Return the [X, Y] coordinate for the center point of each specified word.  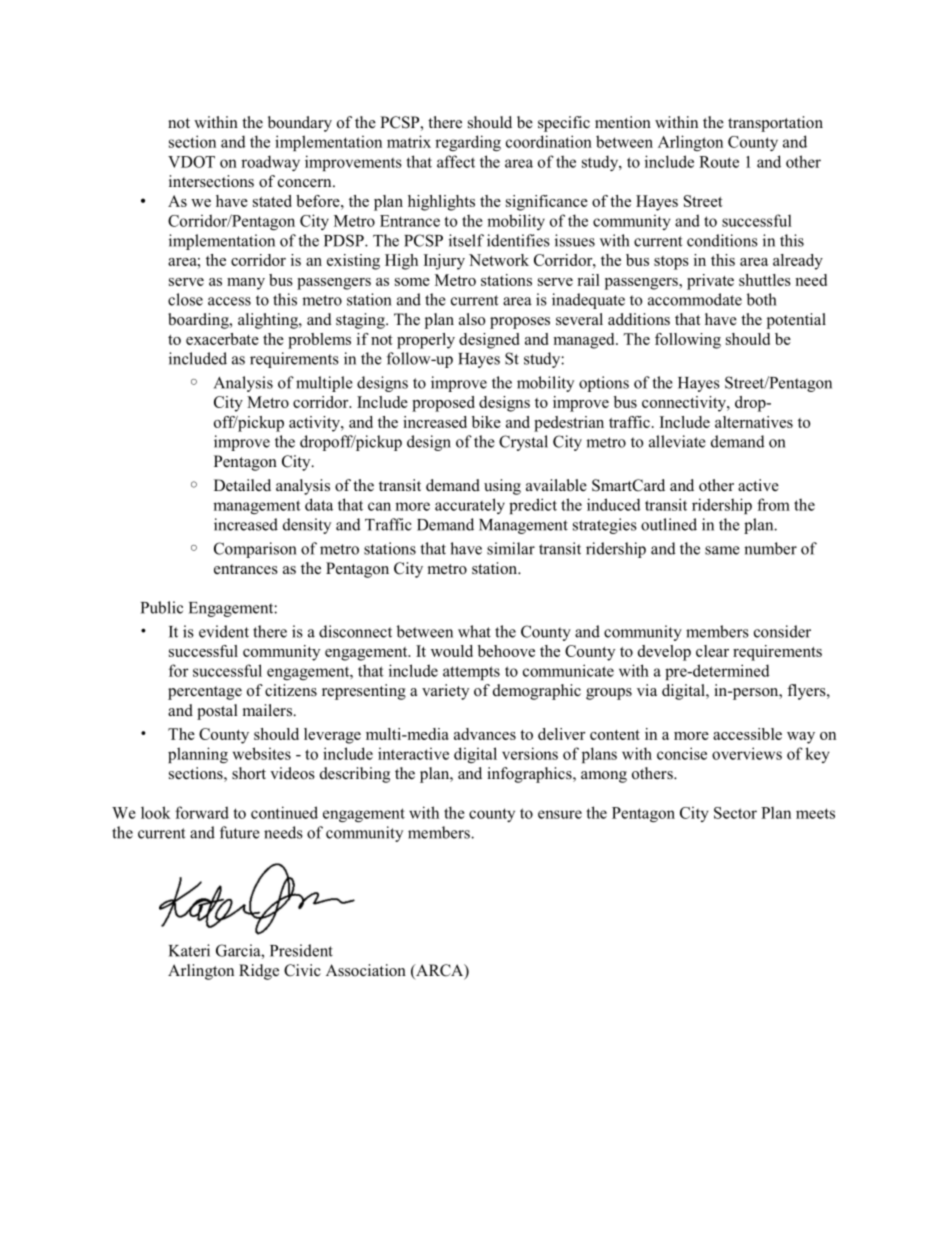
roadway [270, 163]
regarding [468, 143]
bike [486, 422]
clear [712, 651]
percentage [205, 693]
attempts [471, 673]
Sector [735, 813]
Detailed [242, 485]
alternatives [754, 422]
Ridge [259, 972]
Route [719, 162]
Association [366, 970]
